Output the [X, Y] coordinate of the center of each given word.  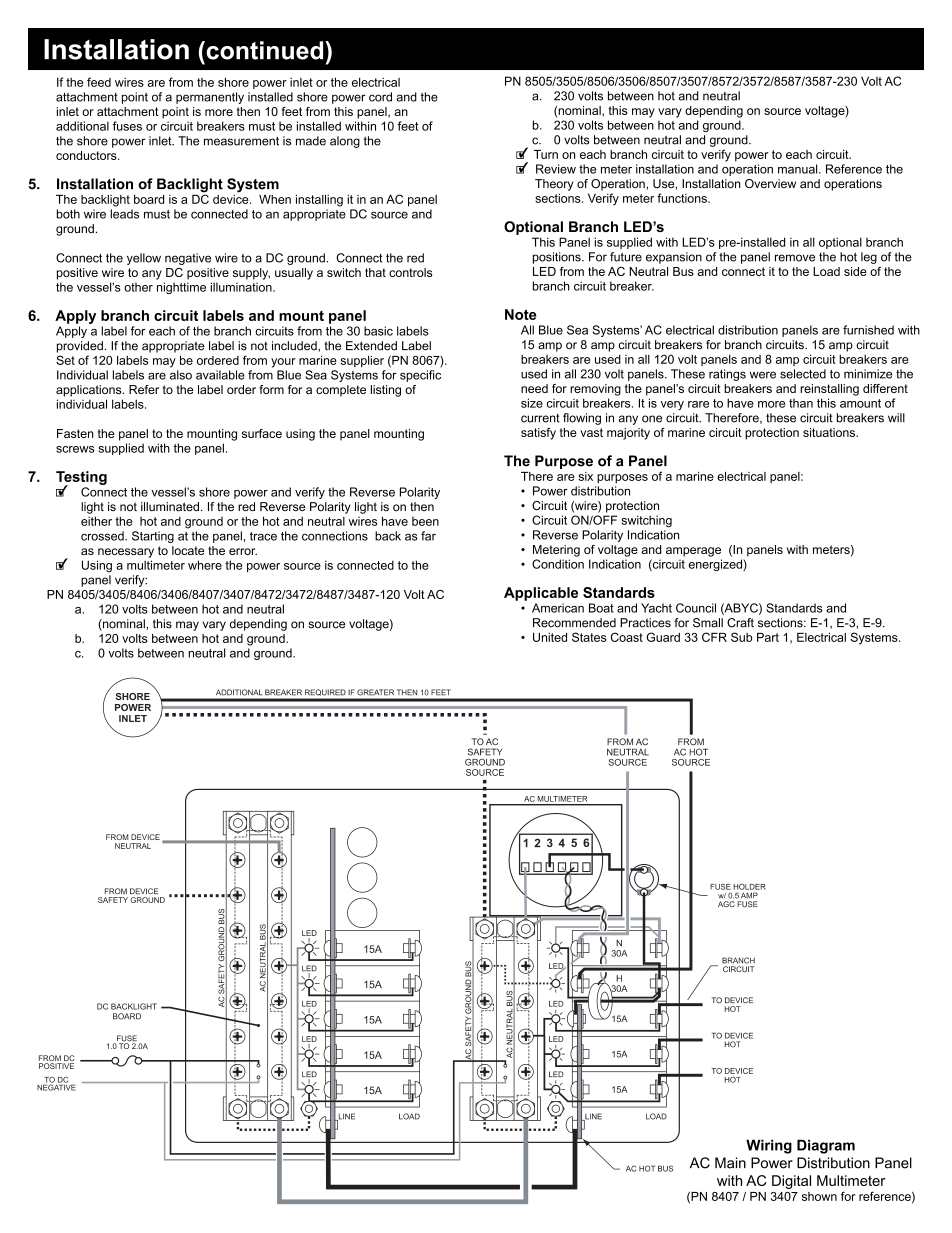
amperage [693, 552]
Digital [791, 1182]
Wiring [769, 1146]
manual [799, 169]
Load [826, 271]
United [550, 637]
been [425, 521]
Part [768, 637]
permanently [210, 98]
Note [521, 314]
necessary [126, 553]
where [205, 565]
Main [730, 1163]
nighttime [181, 288]
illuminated [170, 507]
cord [380, 97]
